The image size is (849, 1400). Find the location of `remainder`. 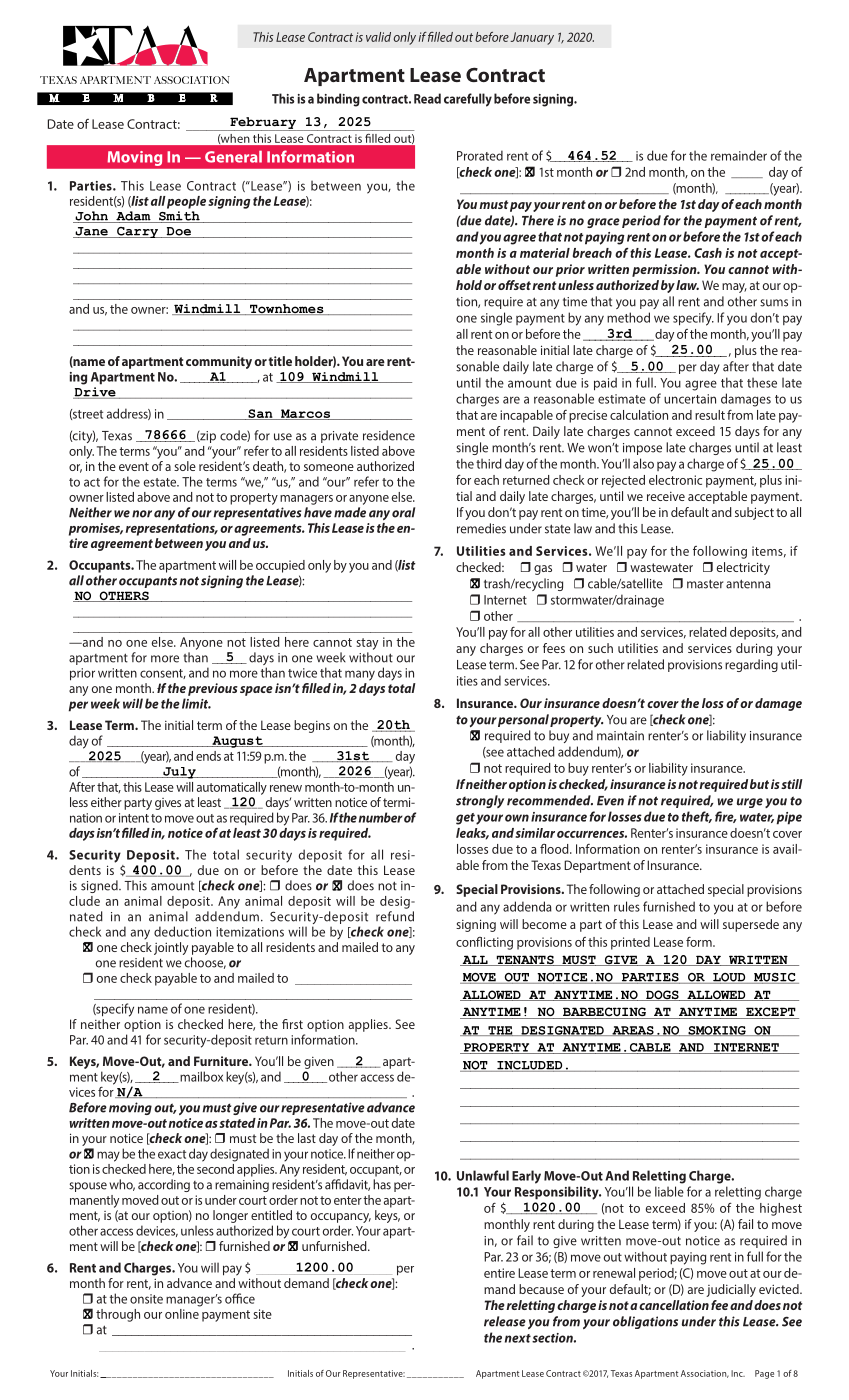

remainder is located at coordinates (739, 155).
